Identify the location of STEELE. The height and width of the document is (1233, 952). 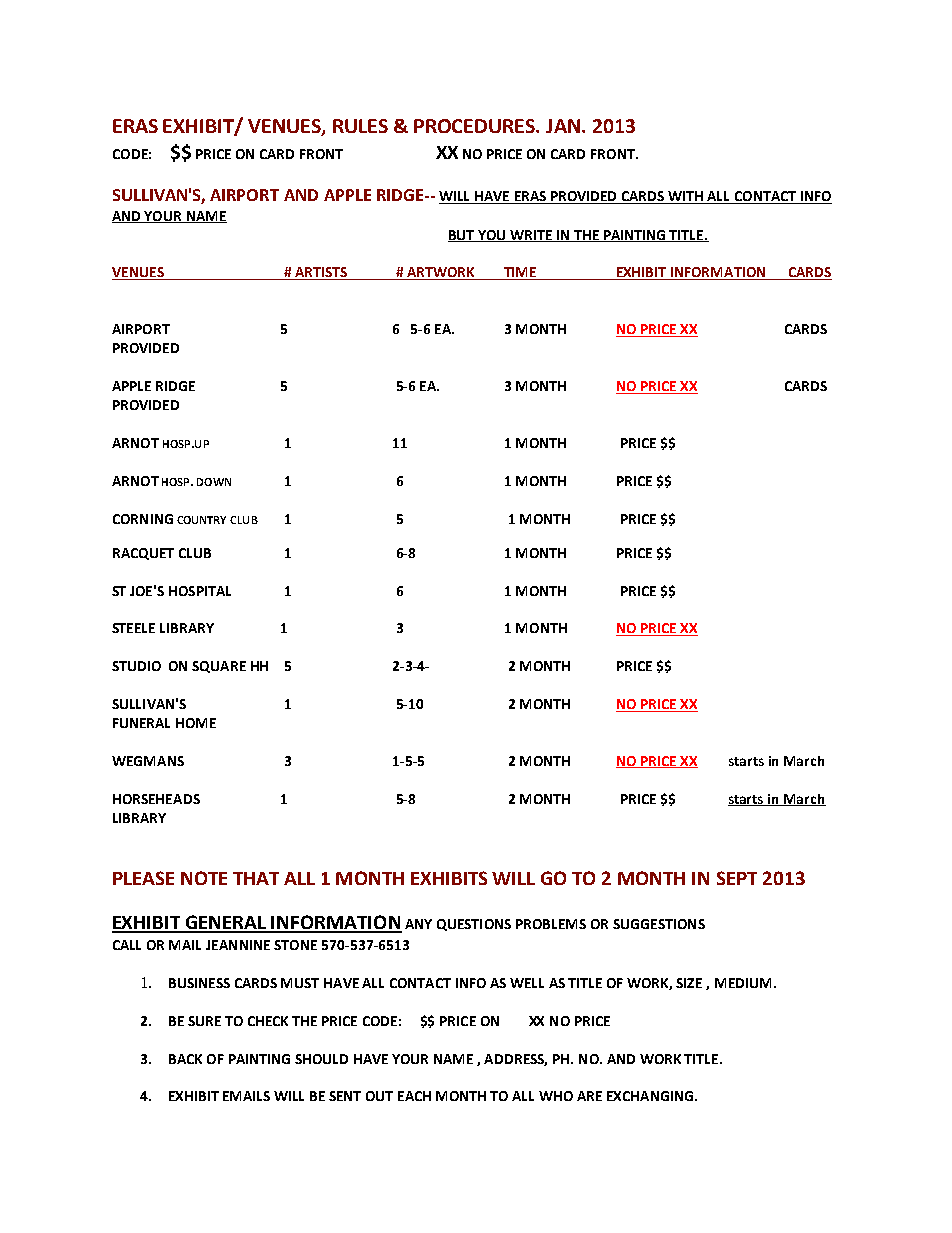
(133, 628).
